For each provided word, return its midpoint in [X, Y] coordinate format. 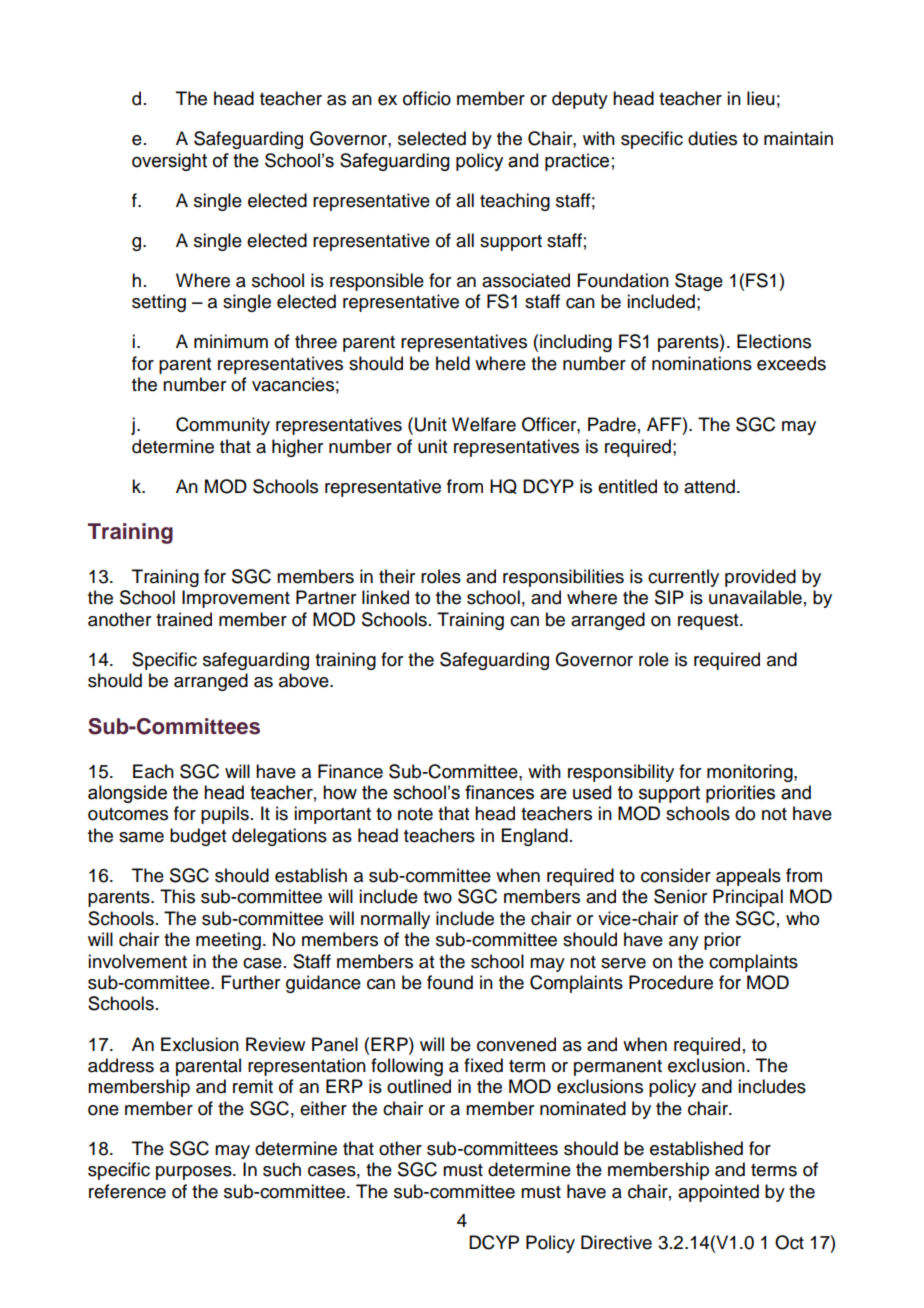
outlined [419, 1086]
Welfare [484, 424]
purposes [195, 1173]
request [709, 622]
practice [577, 162]
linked [385, 597]
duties [712, 138]
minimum [231, 341]
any [684, 943]
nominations [702, 363]
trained [184, 619]
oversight [169, 162]
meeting [228, 941]
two [437, 897]
